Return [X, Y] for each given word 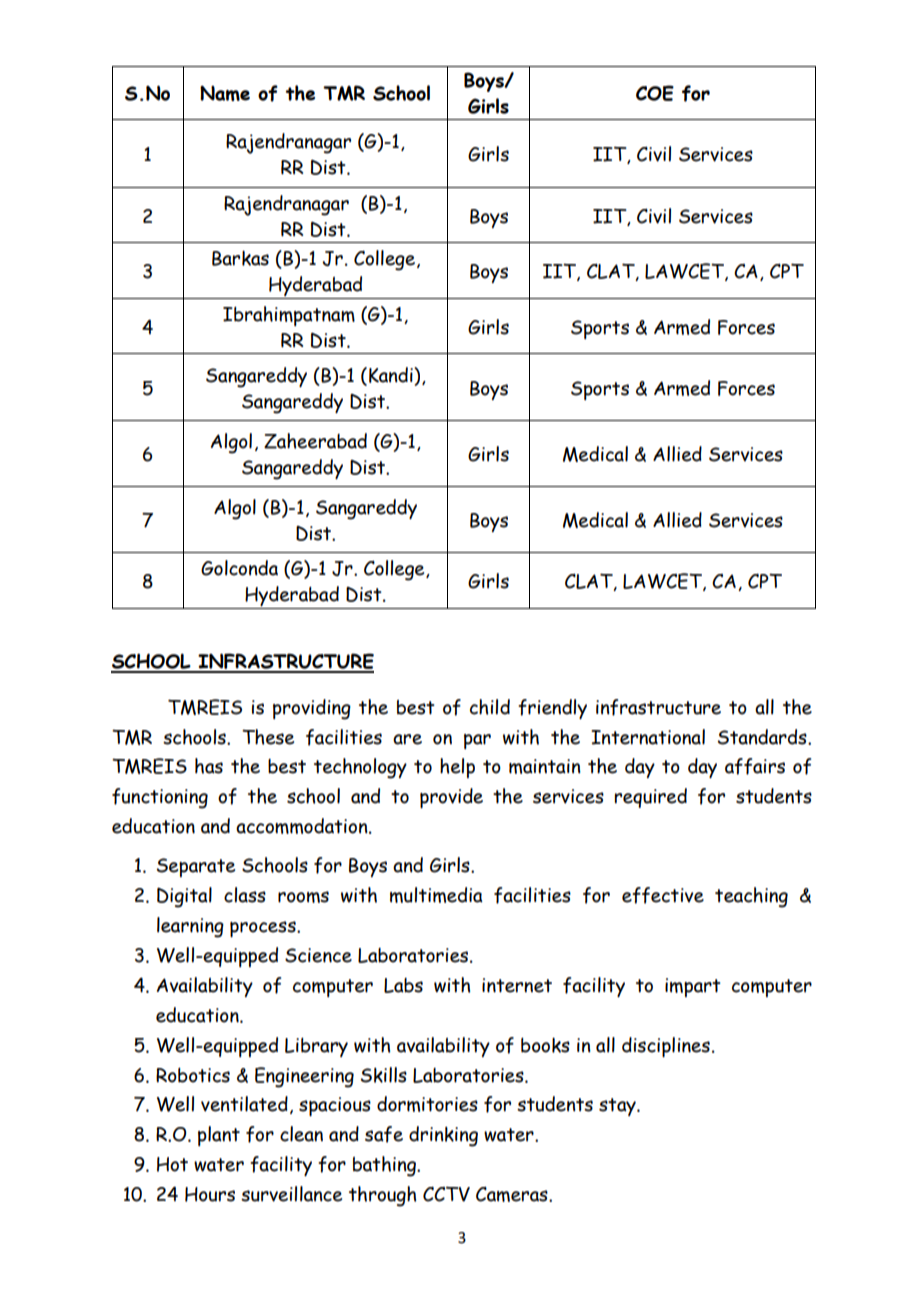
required [651, 798]
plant [219, 1136]
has [209, 766]
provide [451, 798]
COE [655, 93]
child [490, 707]
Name [225, 93]
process [264, 929]
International [648, 737]
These [268, 737]
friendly [552, 709]
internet [517, 985]
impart [693, 987]
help [457, 768]
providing [312, 709]
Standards [763, 737]
